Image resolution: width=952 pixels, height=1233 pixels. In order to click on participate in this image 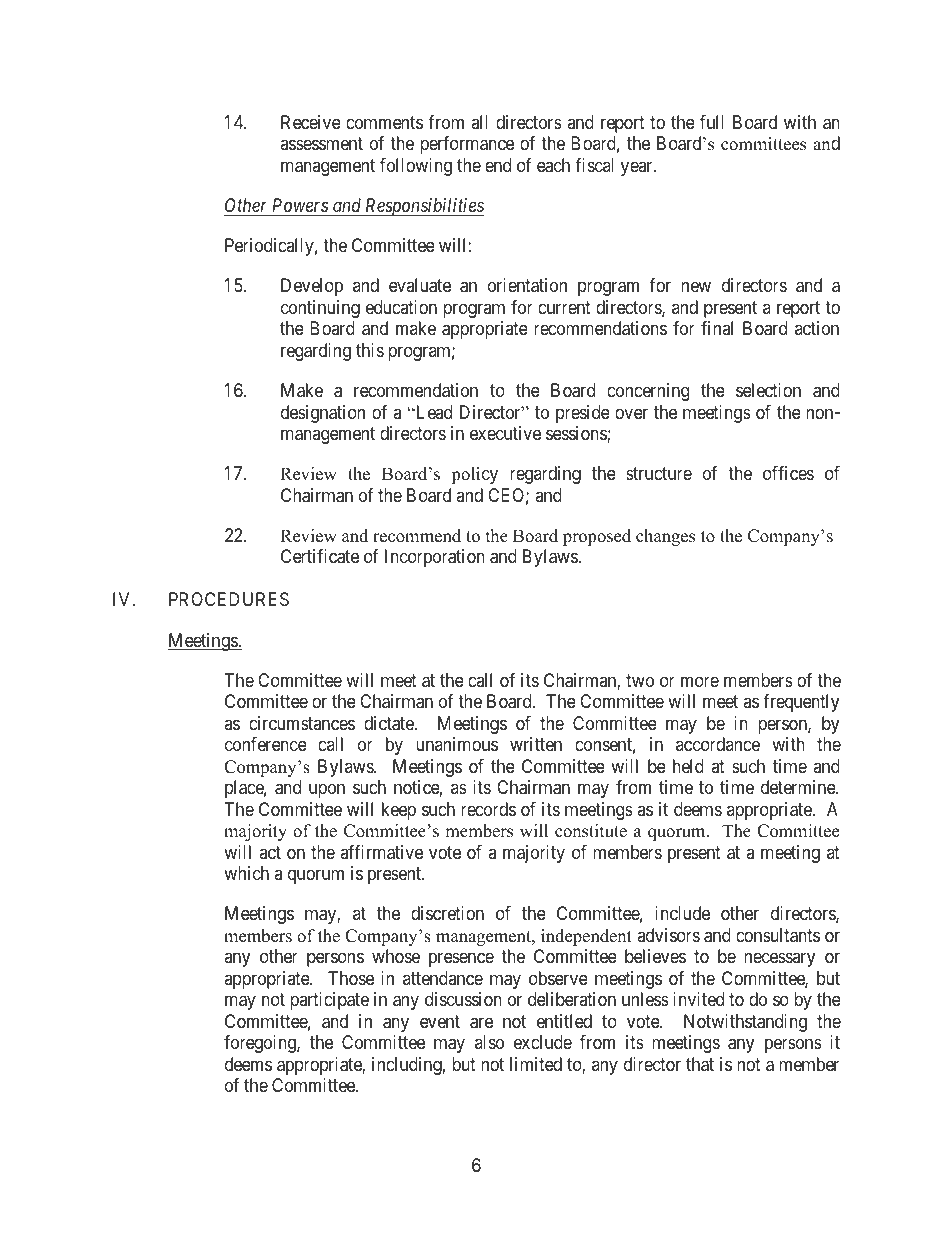, I will do `click(329, 1001)`.
